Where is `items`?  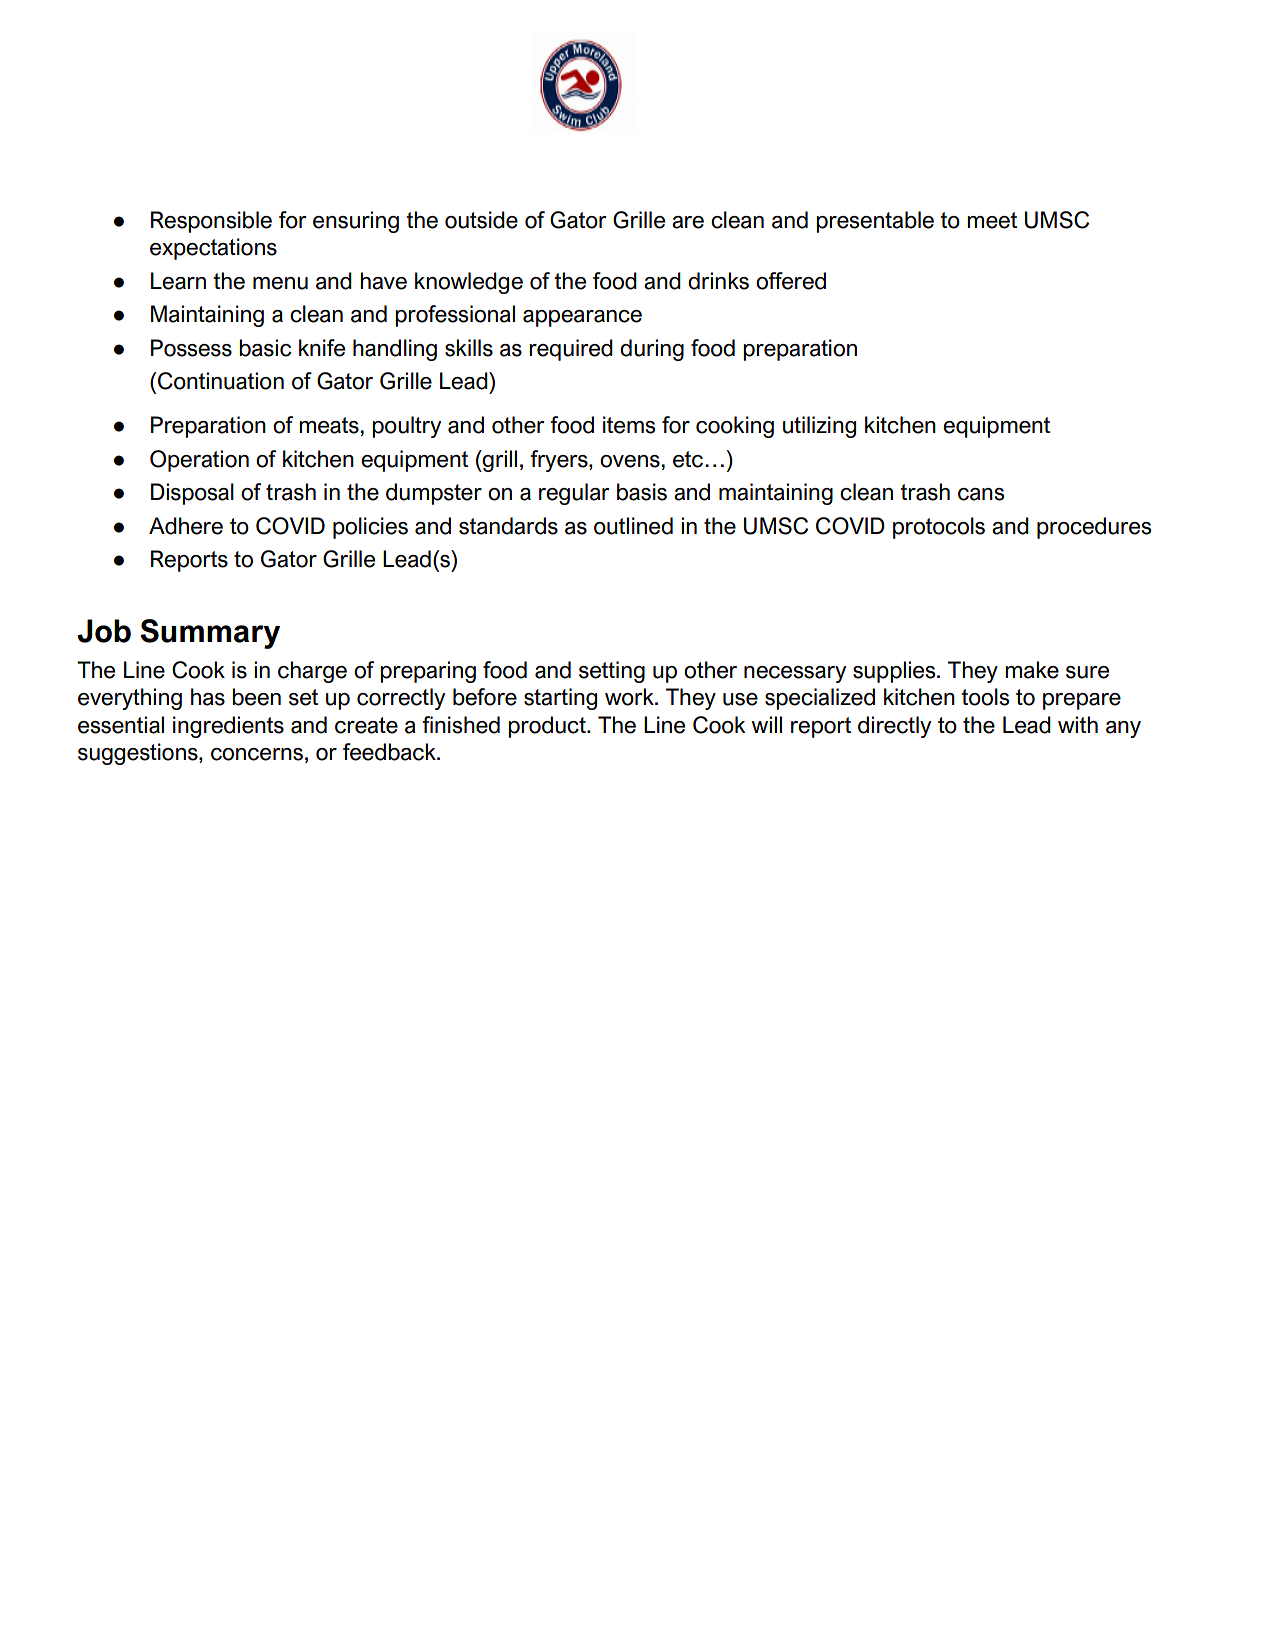
items is located at coordinates (629, 425).
